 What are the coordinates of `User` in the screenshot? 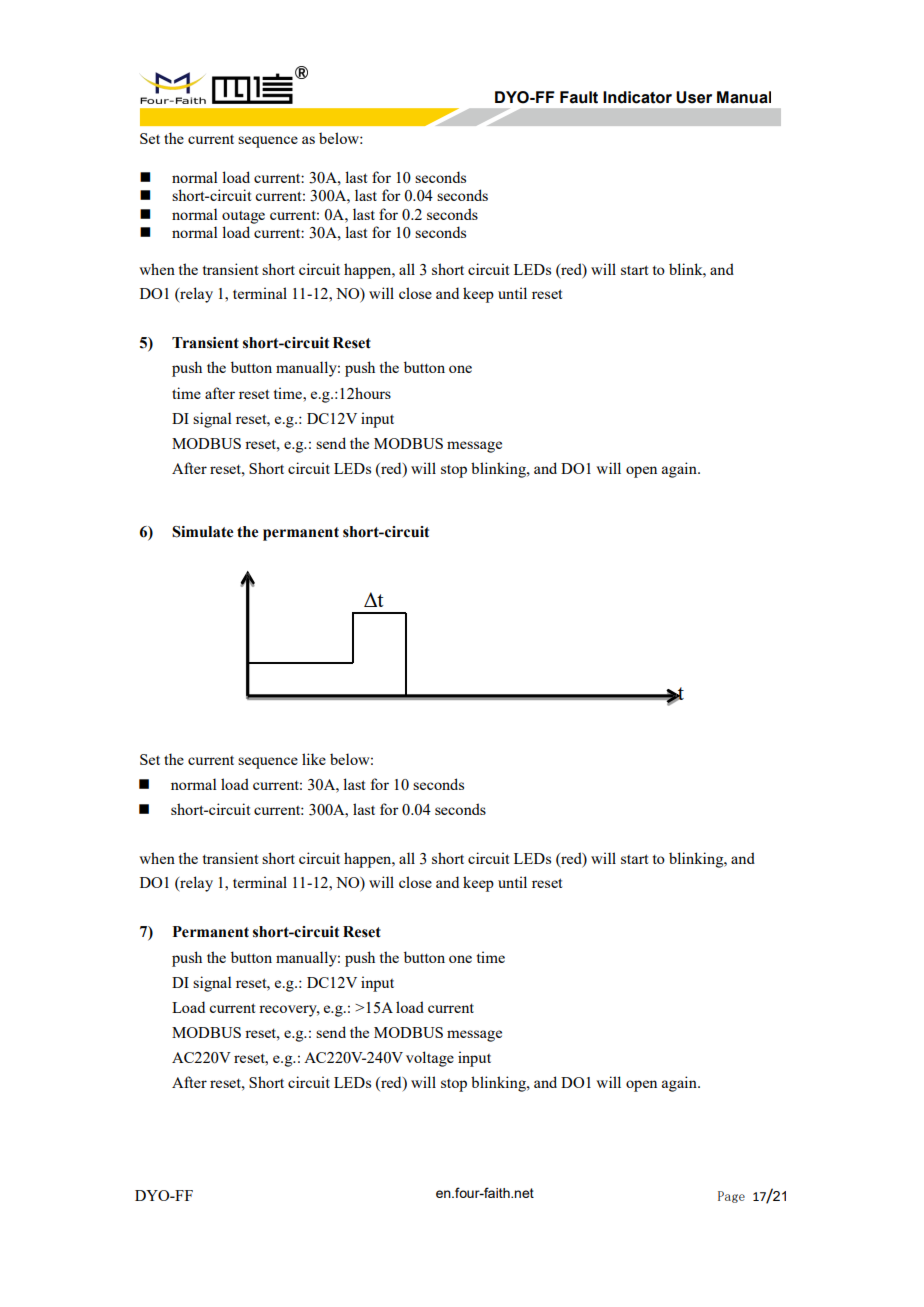 It's located at (694, 97).
